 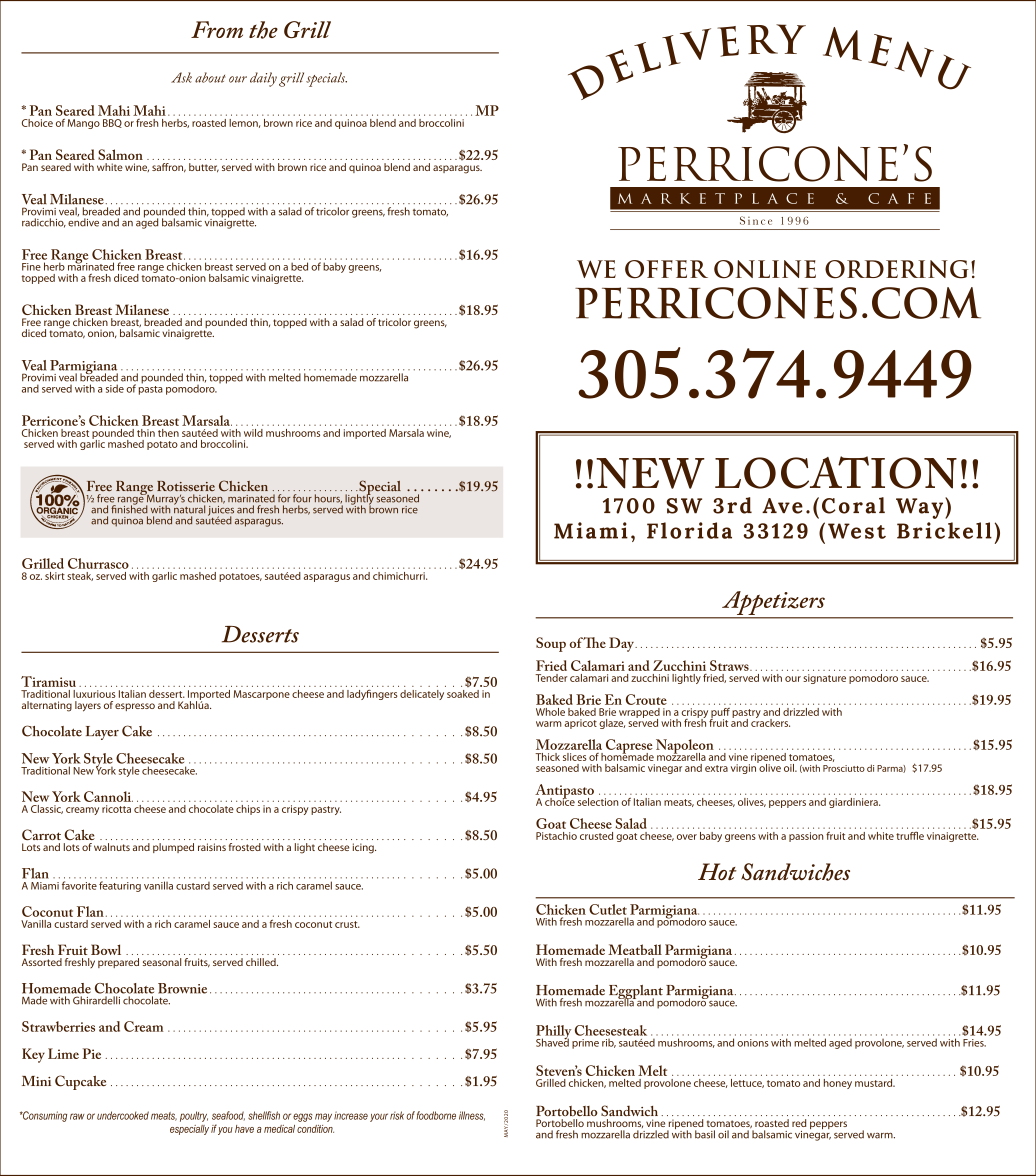 I want to click on Ask, so click(x=181, y=77).
